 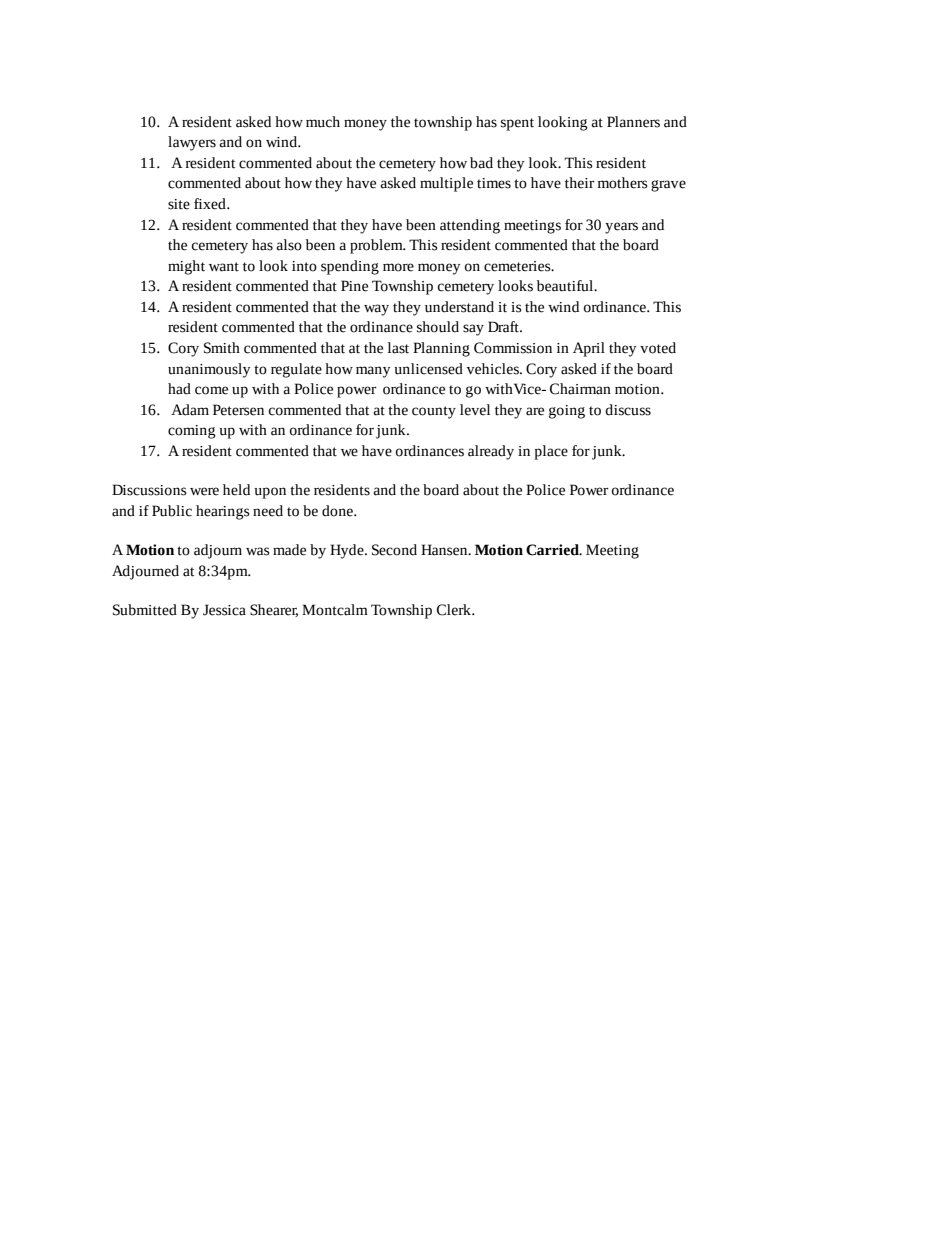 What do you see at coordinates (434, 412) in the screenshot?
I see `county` at bounding box center [434, 412].
